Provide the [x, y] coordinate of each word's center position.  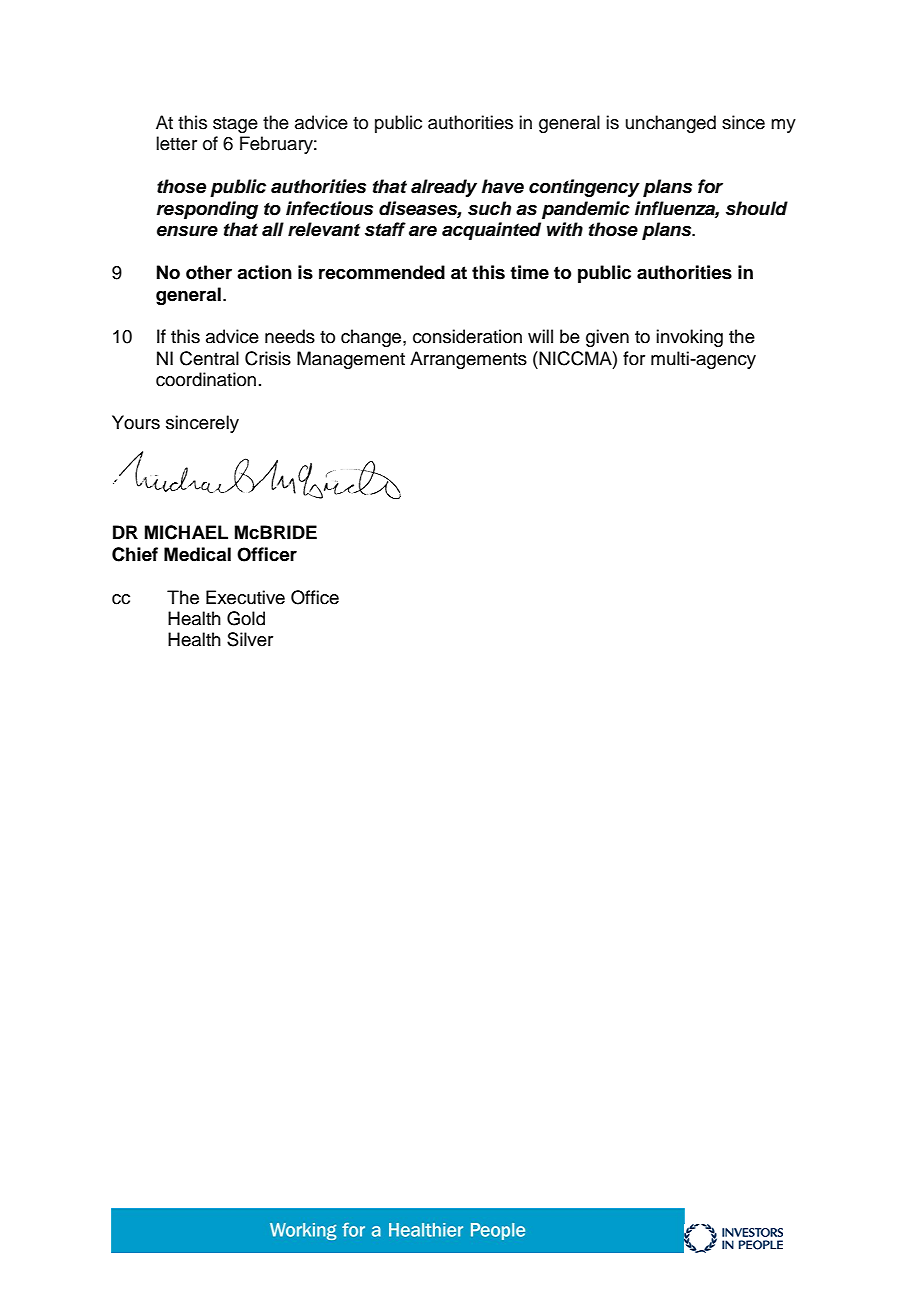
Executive [245, 597]
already [444, 188]
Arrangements [468, 360]
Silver [250, 639]
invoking [689, 338]
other [209, 272]
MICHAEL [186, 532]
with [565, 229]
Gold [246, 618]
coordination [206, 379]
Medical [197, 554]
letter [176, 143]
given [607, 338]
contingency [584, 188]
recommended [382, 272]
